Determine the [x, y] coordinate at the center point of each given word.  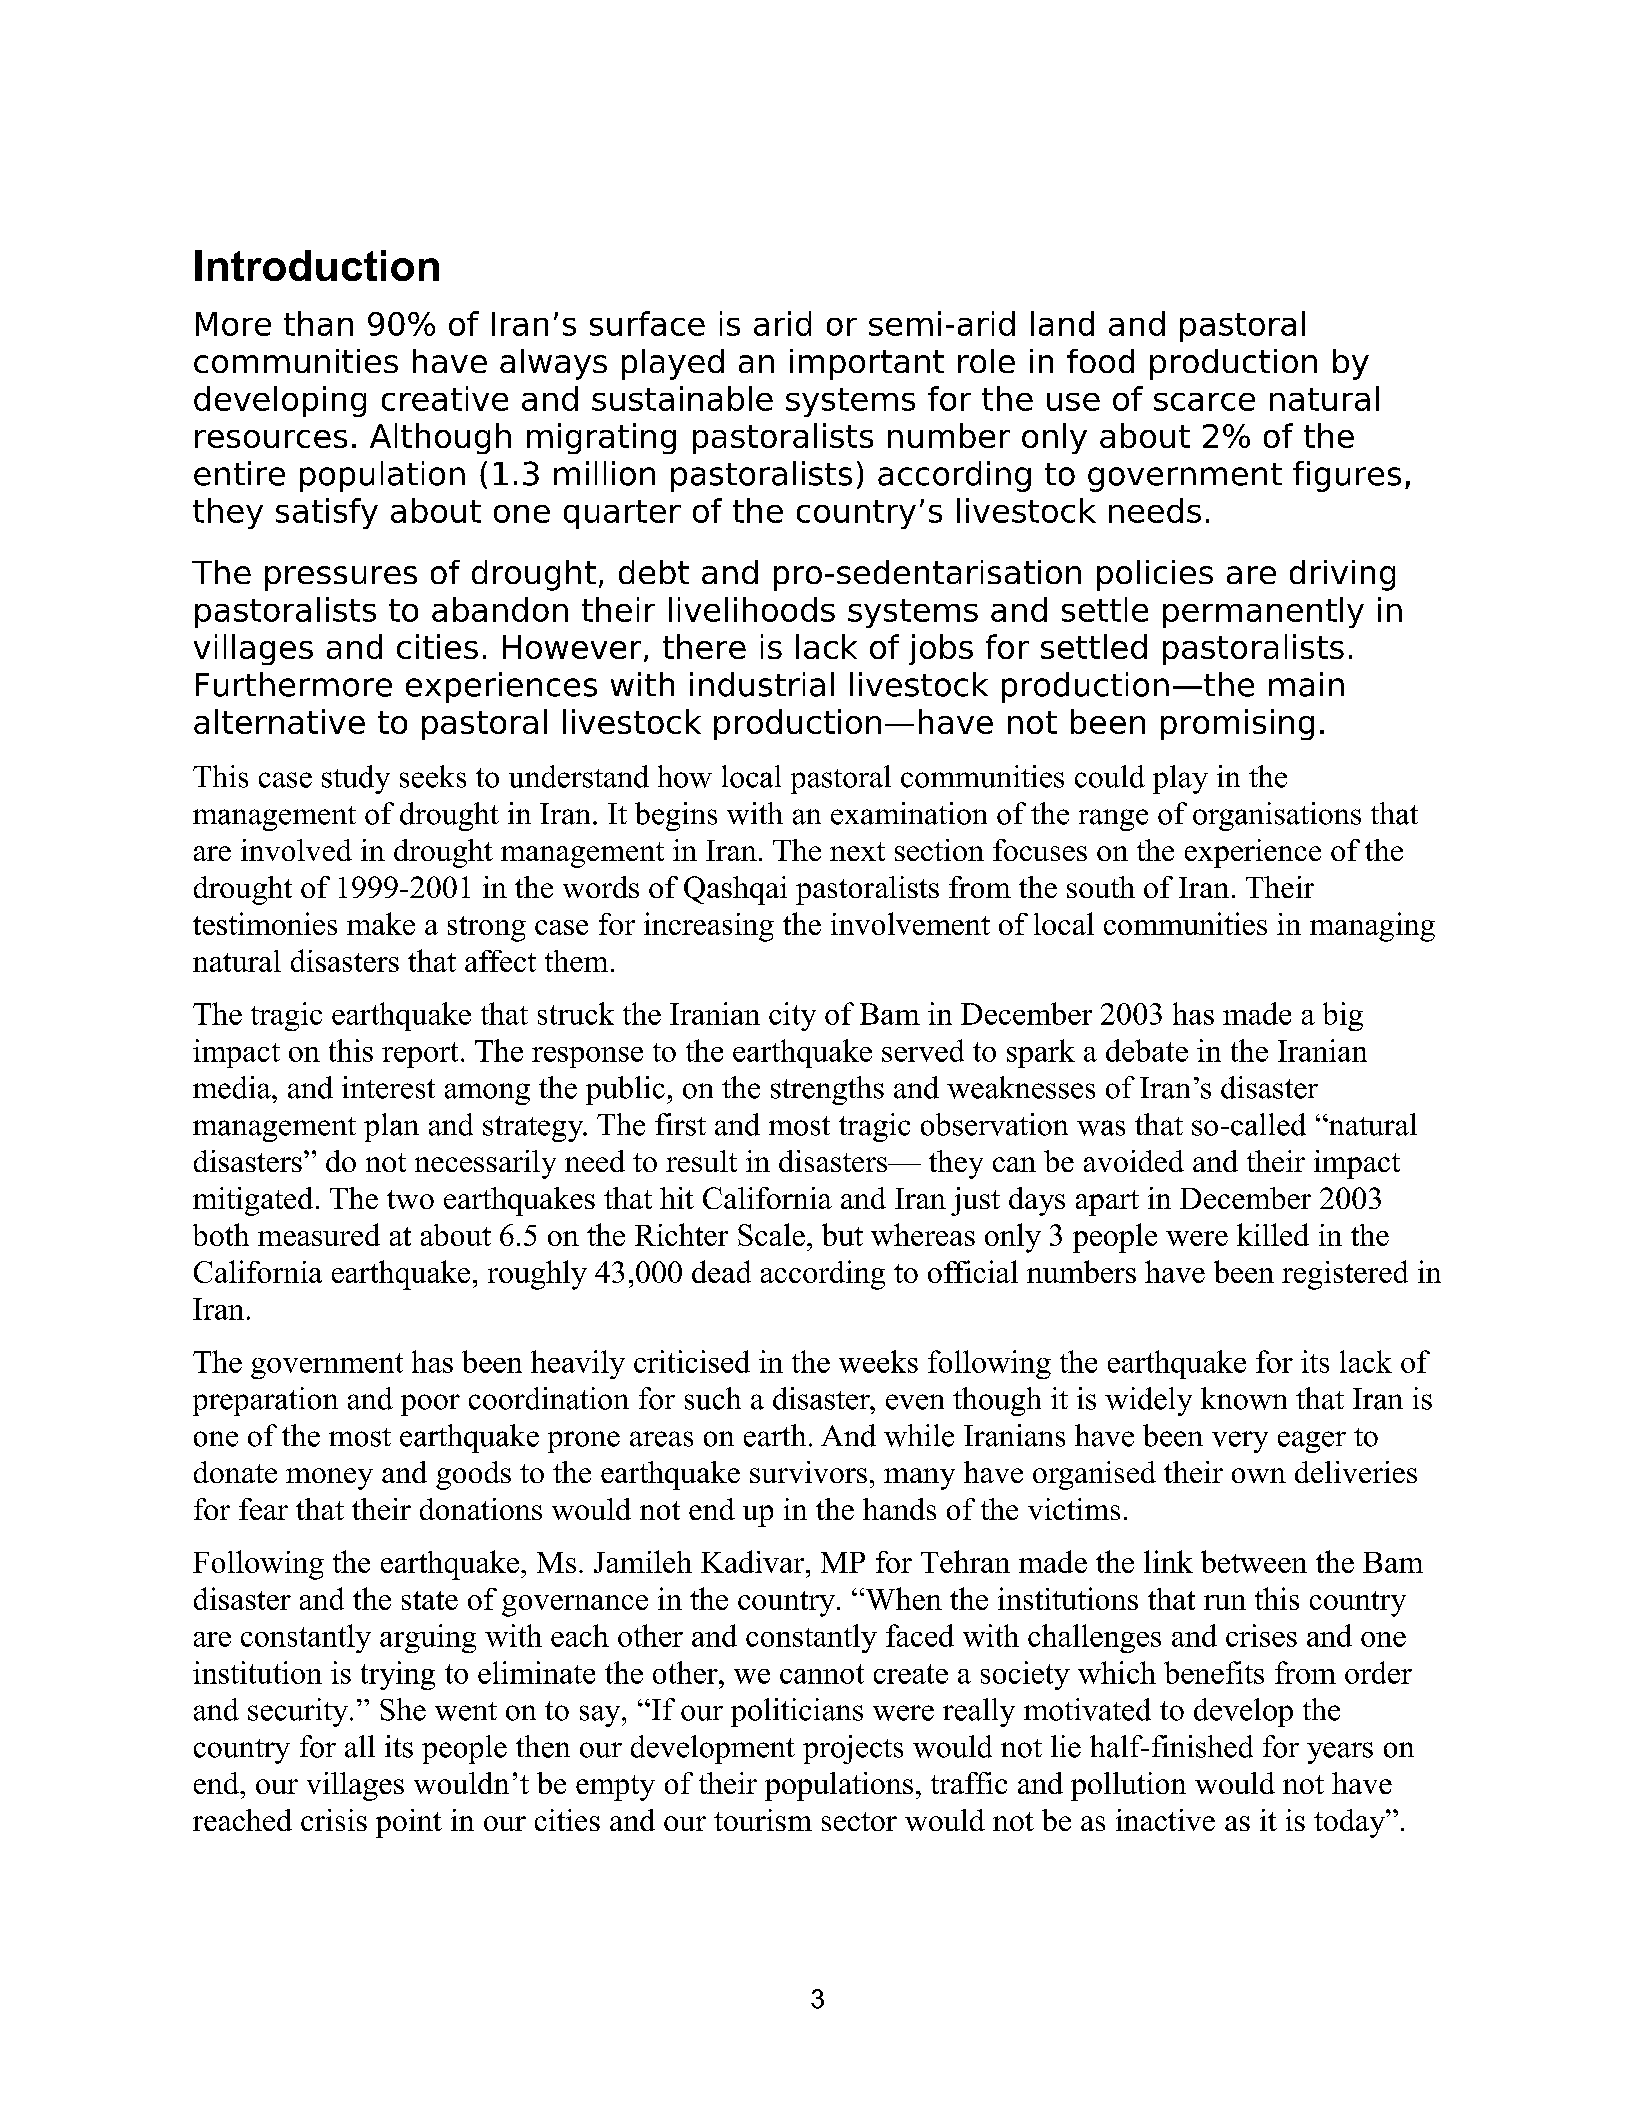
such [713, 1398]
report [420, 1055]
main [1306, 684]
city [792, 1016]
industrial [762, 684]
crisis [334, 1820]
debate [1147, 1050]
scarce [1204, 402]
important [867, 364]
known [1244, 1398]
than [318, 323]
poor [430, 1405]
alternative [279, 721]
